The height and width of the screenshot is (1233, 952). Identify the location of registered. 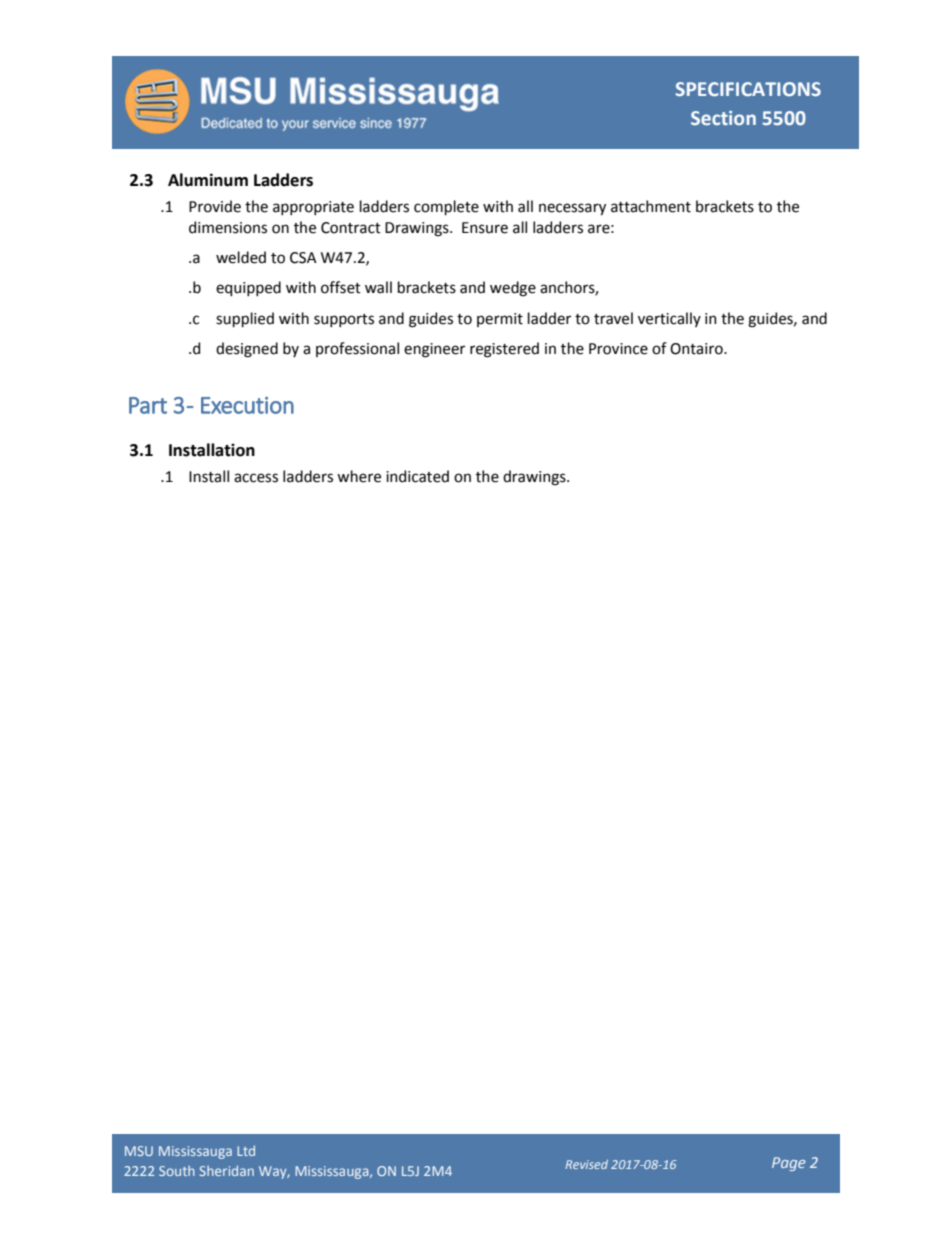
(504, 350).
